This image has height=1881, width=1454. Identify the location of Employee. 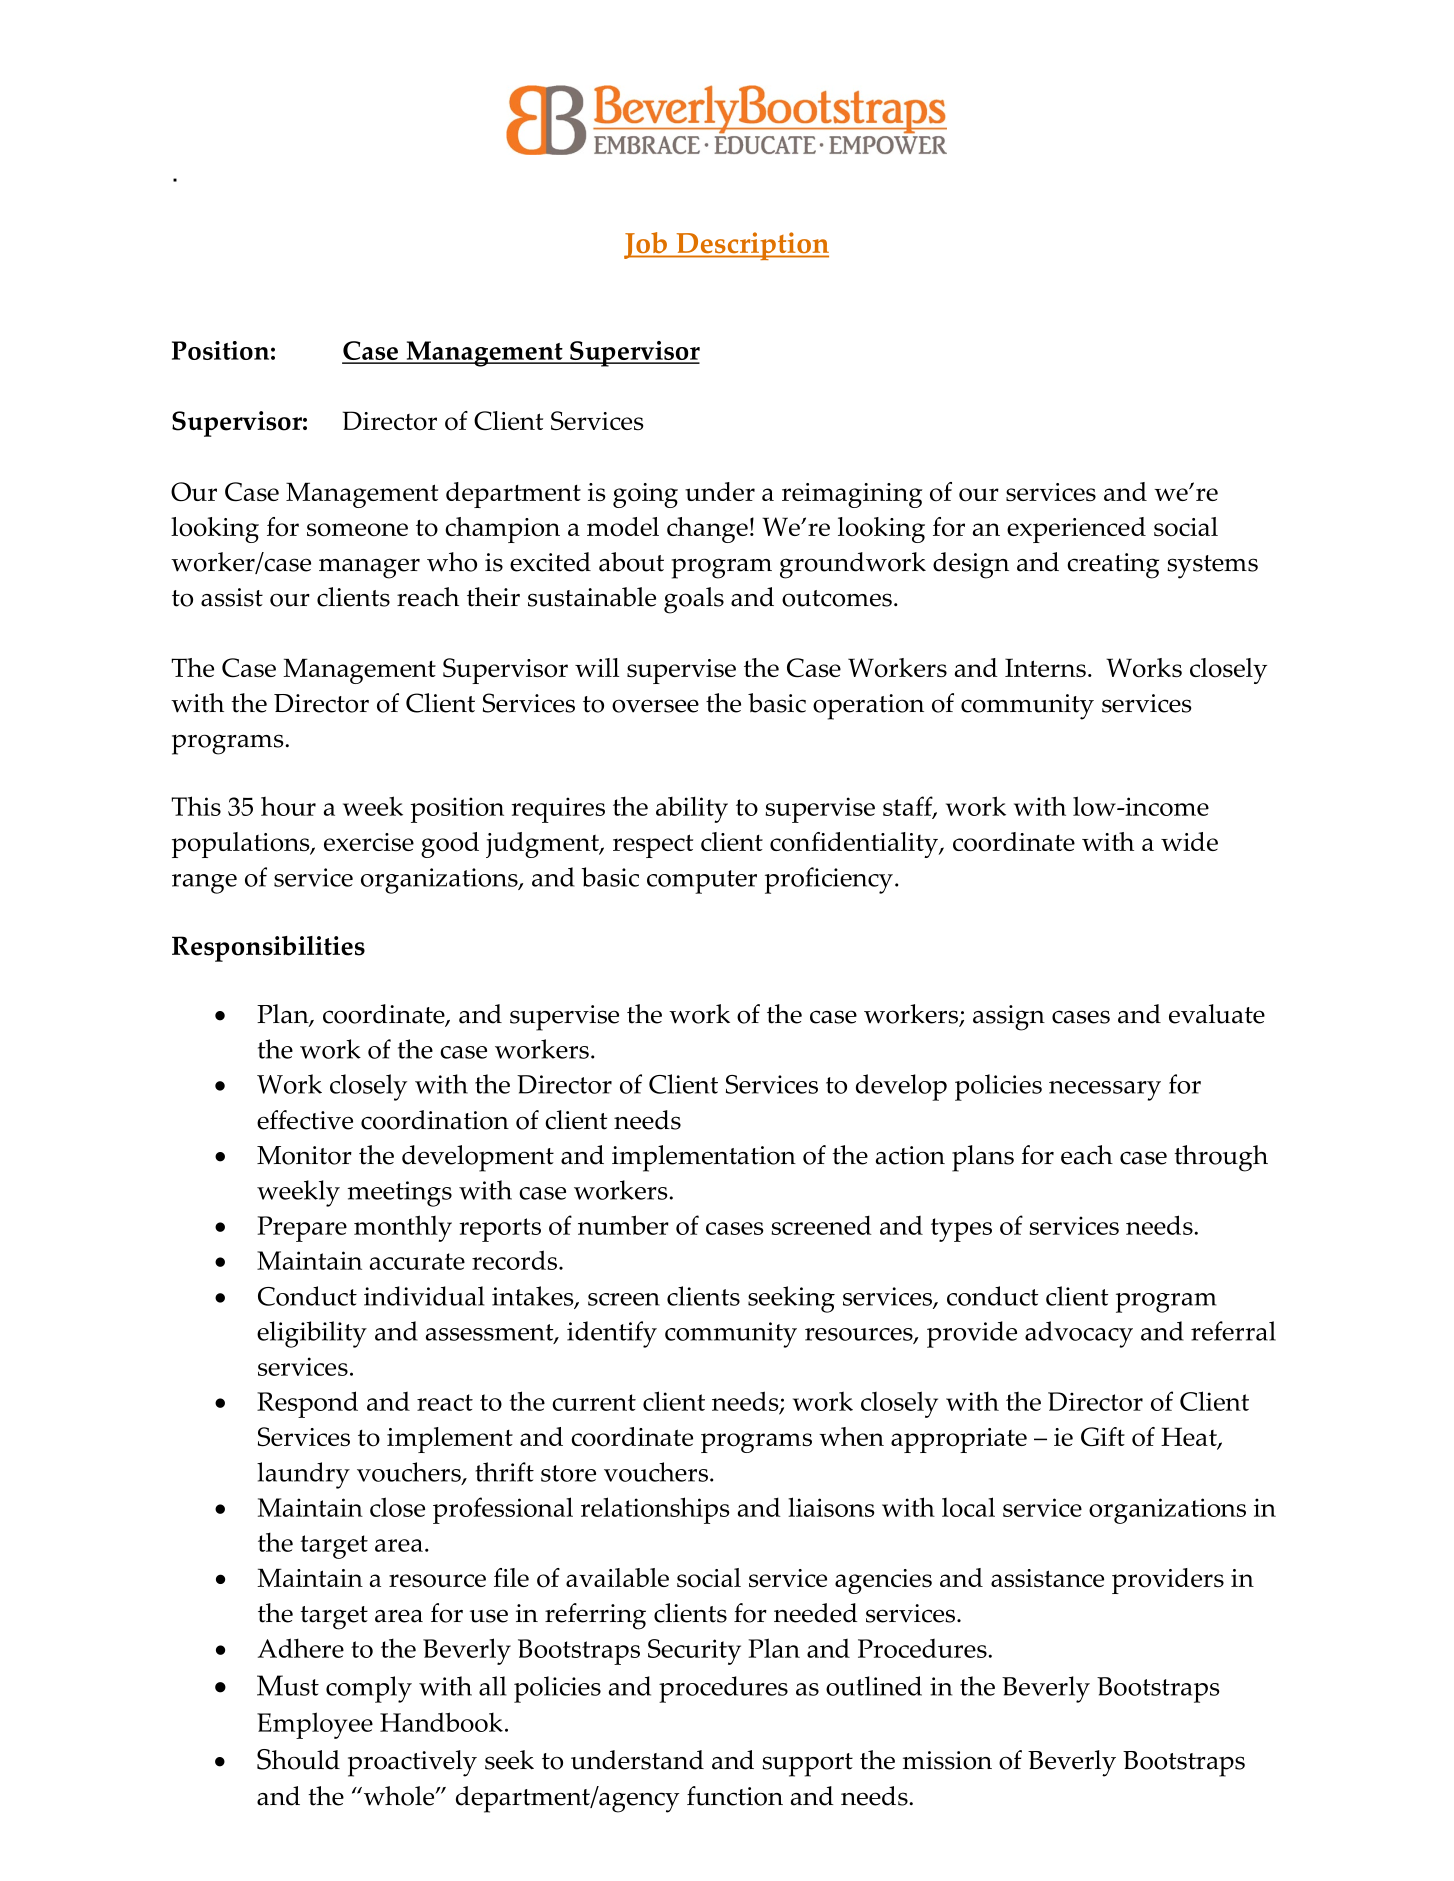
(315, 1725).
